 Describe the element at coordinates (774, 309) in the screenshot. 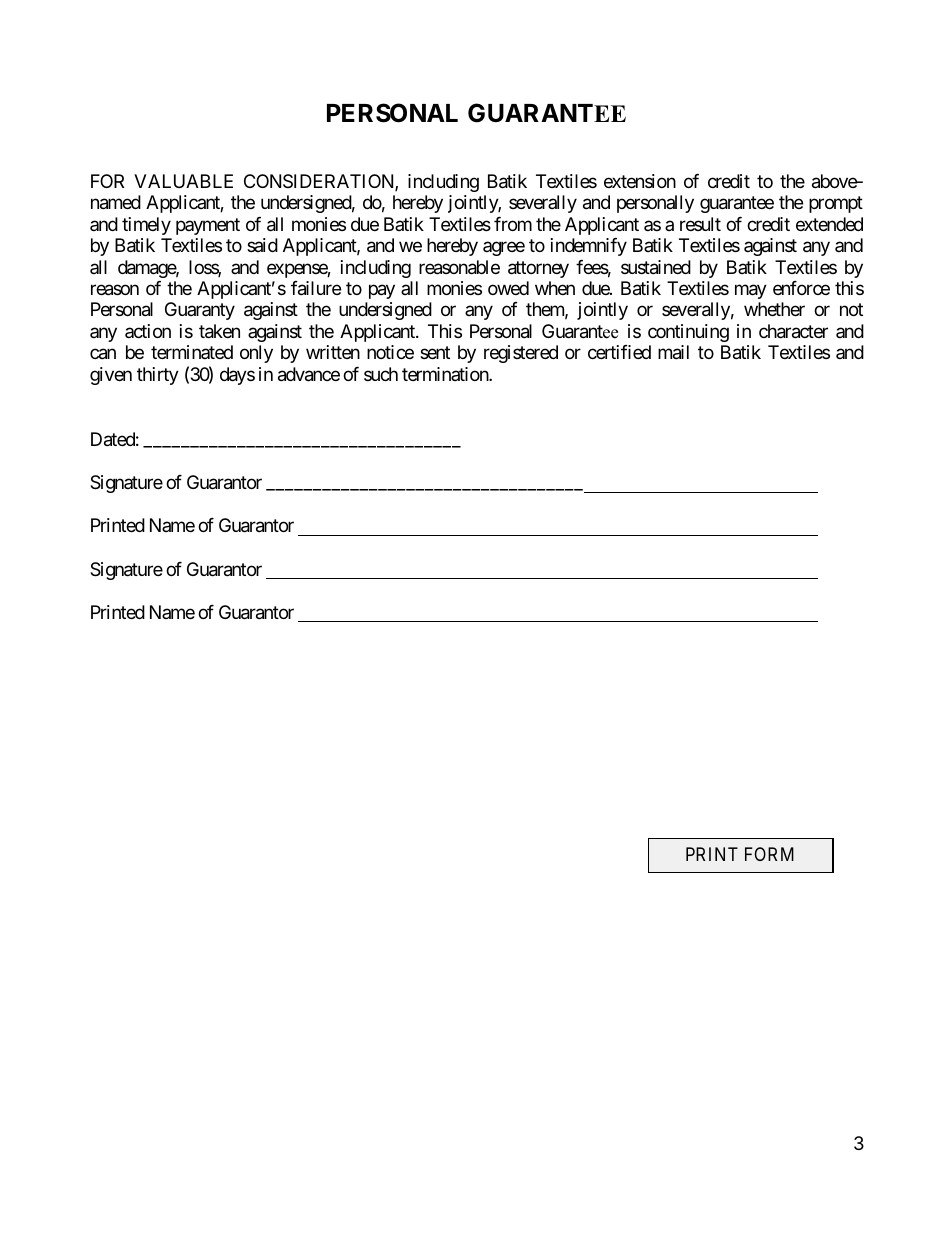

I see `whether` at that location.
